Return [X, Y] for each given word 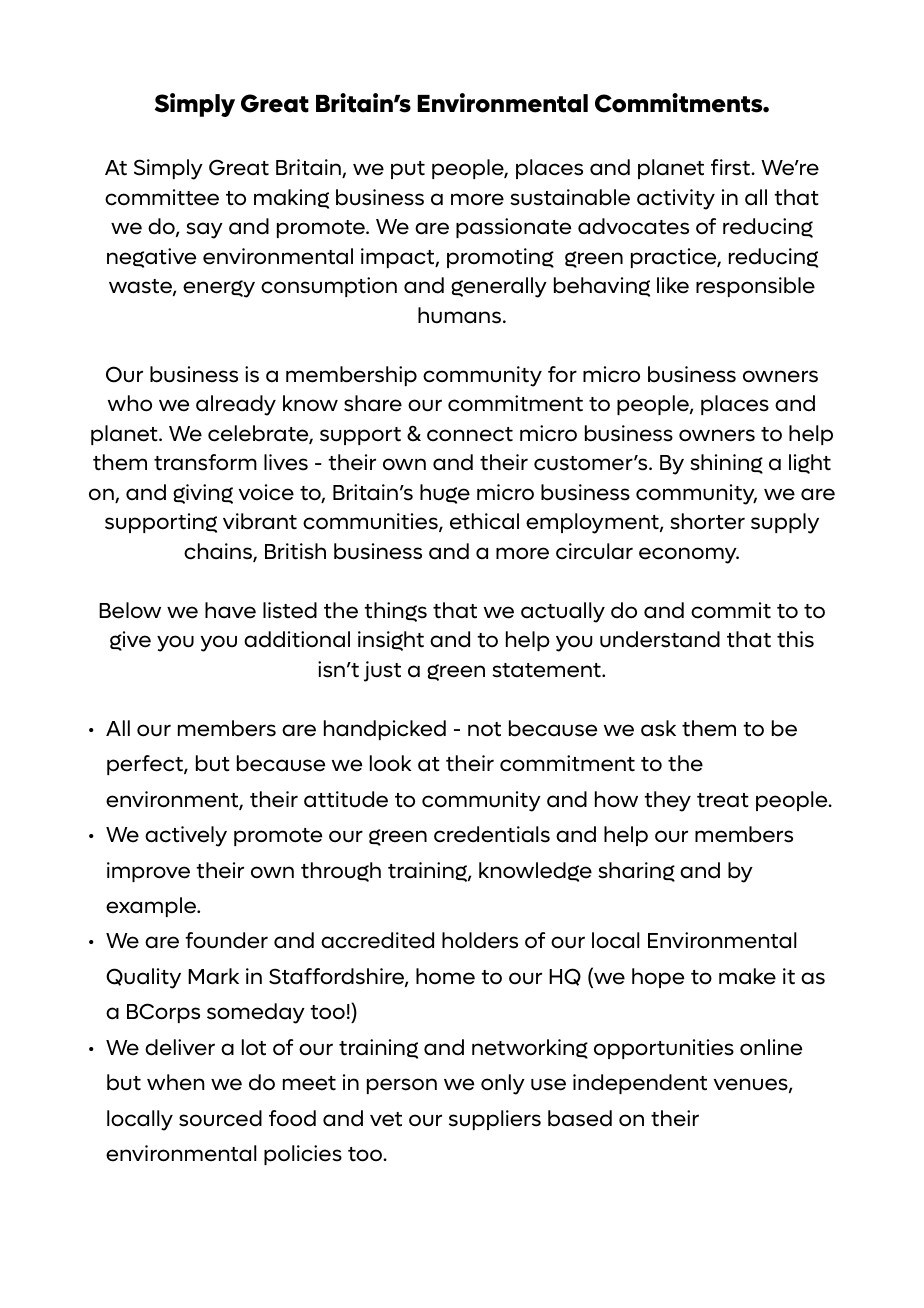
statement [547, 670]
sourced [220, 1118]
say [204, 230]
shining [726, 464]
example [152, 907]
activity [676, 199]
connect [470, 434]
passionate [513, 228]
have [230, 610]
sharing [636, 872]
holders [480, 940]
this [795, 639]
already [236, 405]
